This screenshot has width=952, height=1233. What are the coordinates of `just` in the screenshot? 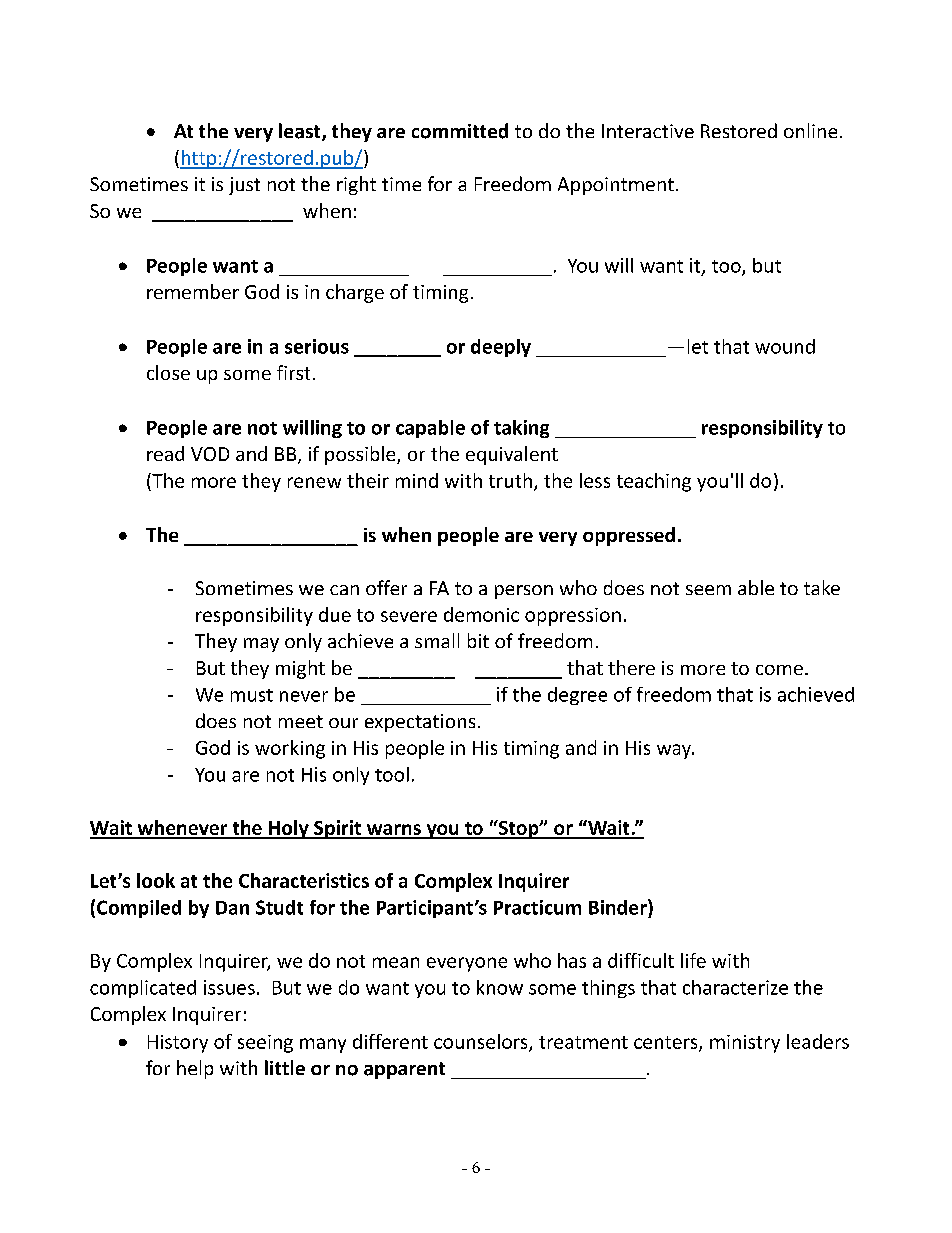 It's located at (244, 186).
